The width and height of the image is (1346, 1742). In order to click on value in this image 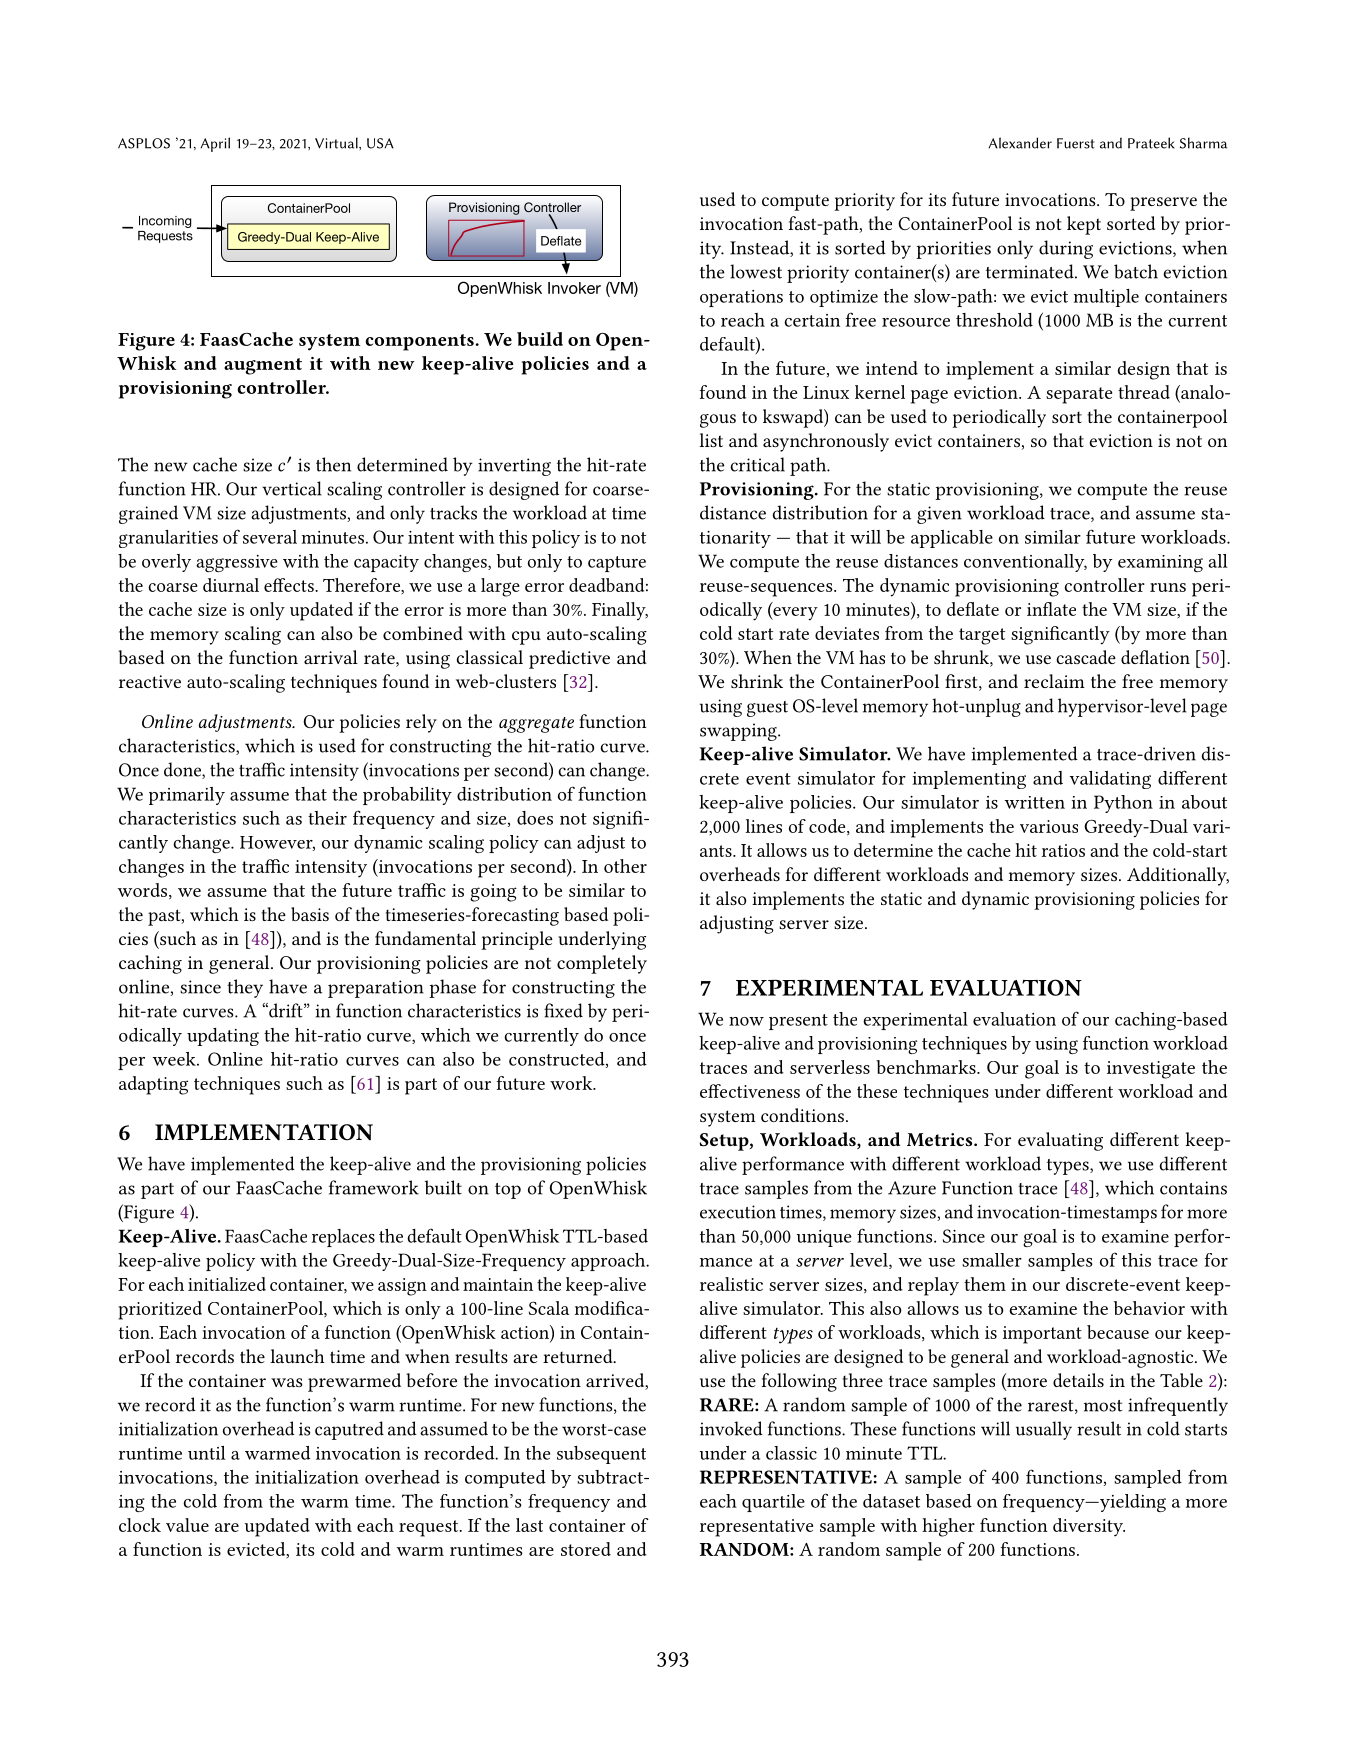, I will do `click(187, 1525)`.
